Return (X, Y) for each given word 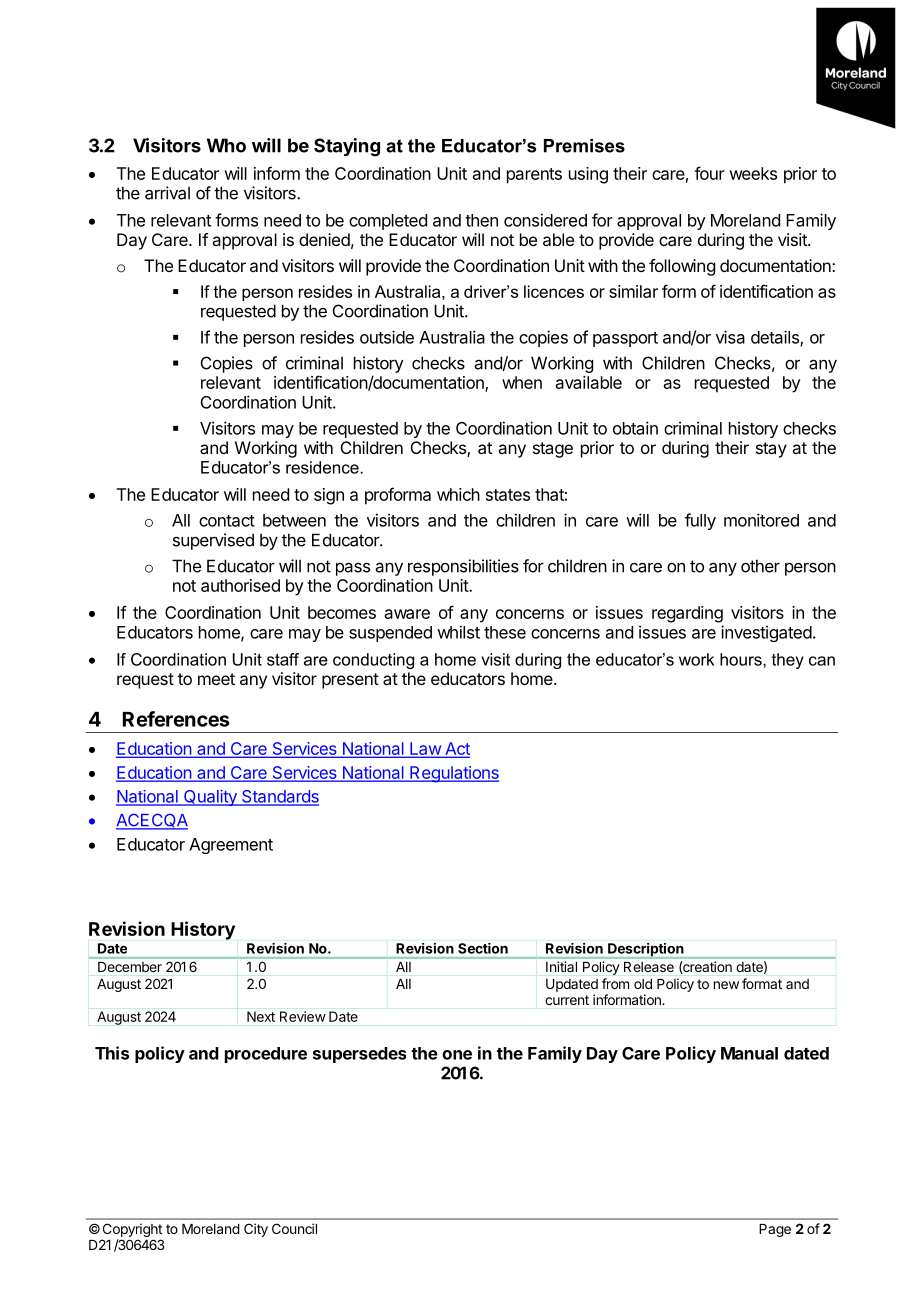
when (522, 382)
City (256, 1230)
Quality (210, 797)
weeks (753, 173)
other (760, 566)
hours (742, 659)
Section (483, 948)
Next (261, 1016)
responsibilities (463, 567)
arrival (167, 193)
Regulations (453, 774)
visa (730, 337)
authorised (240, 585)
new (726, 985)
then (481, 220)
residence (322, 467)
